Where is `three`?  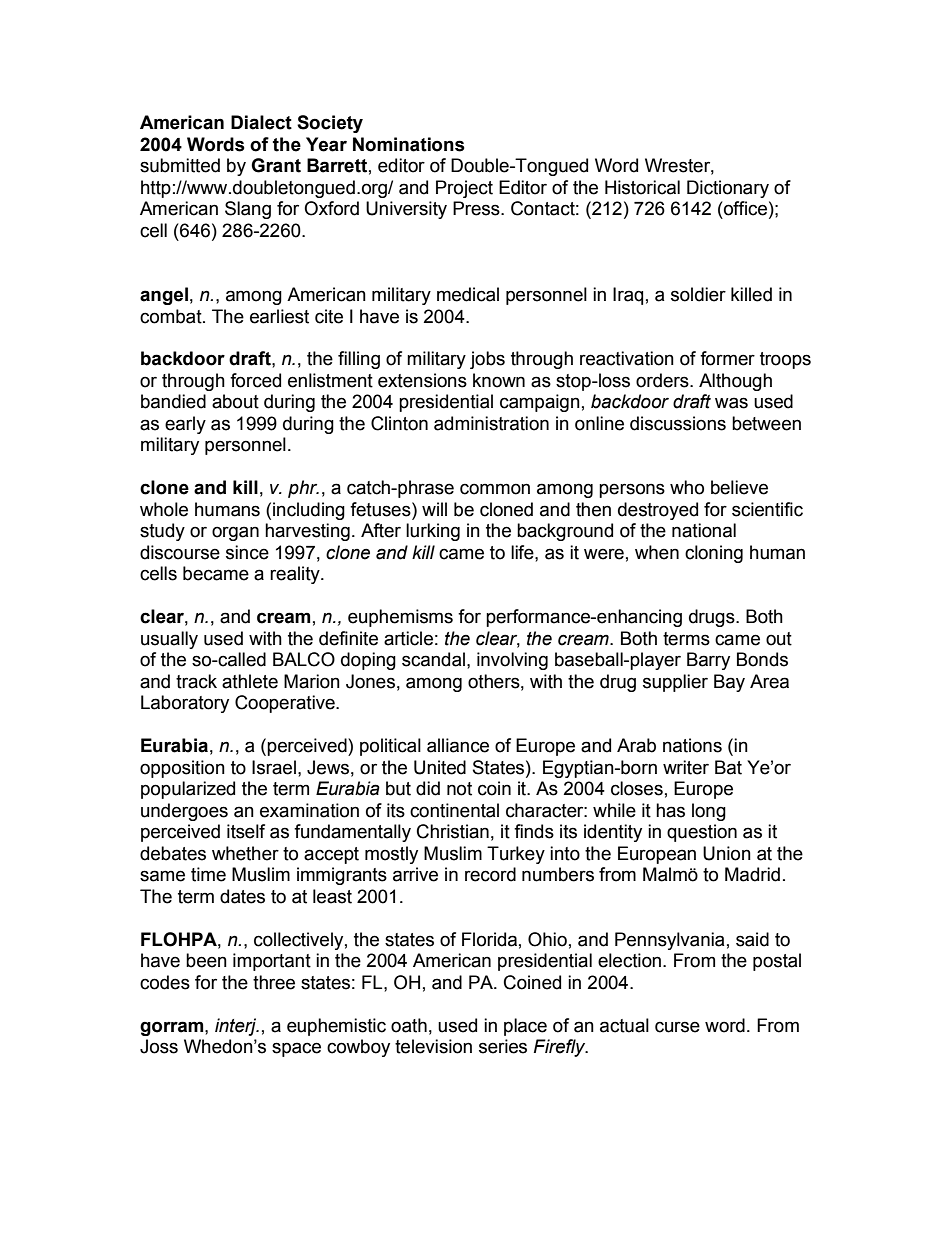
three is located at coordinates (274, 982).
